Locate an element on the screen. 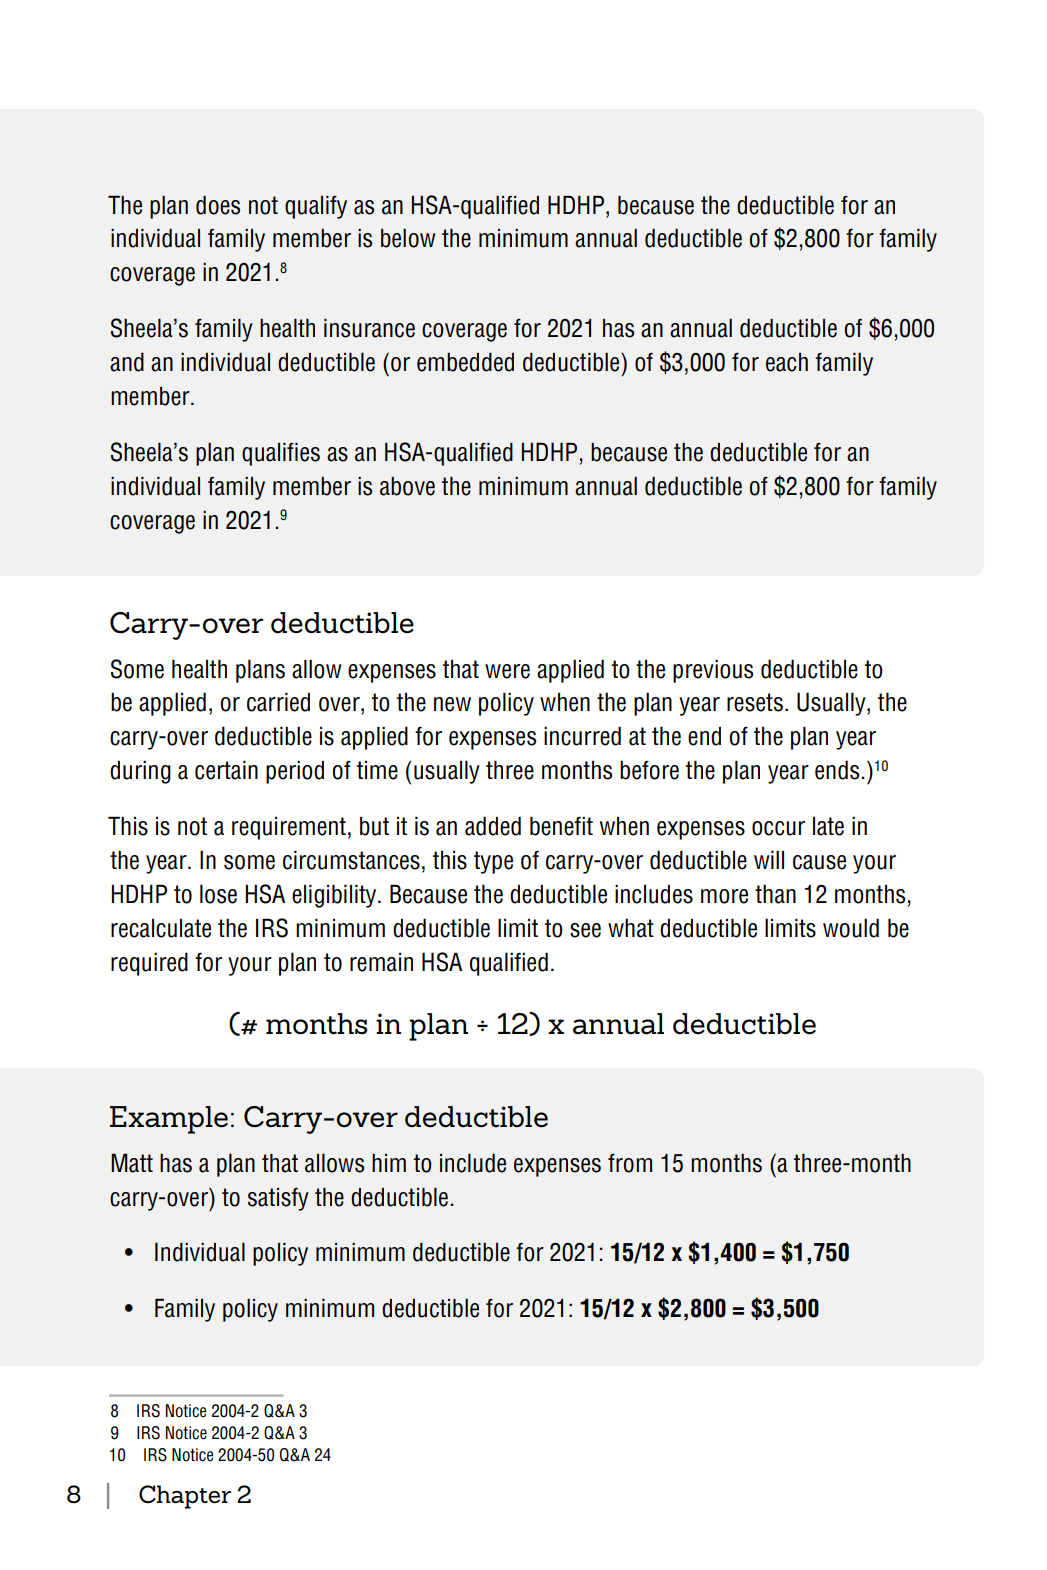 The height and width of the screenshot is (1570, 1047). does is located at coordinates (218, 205).
